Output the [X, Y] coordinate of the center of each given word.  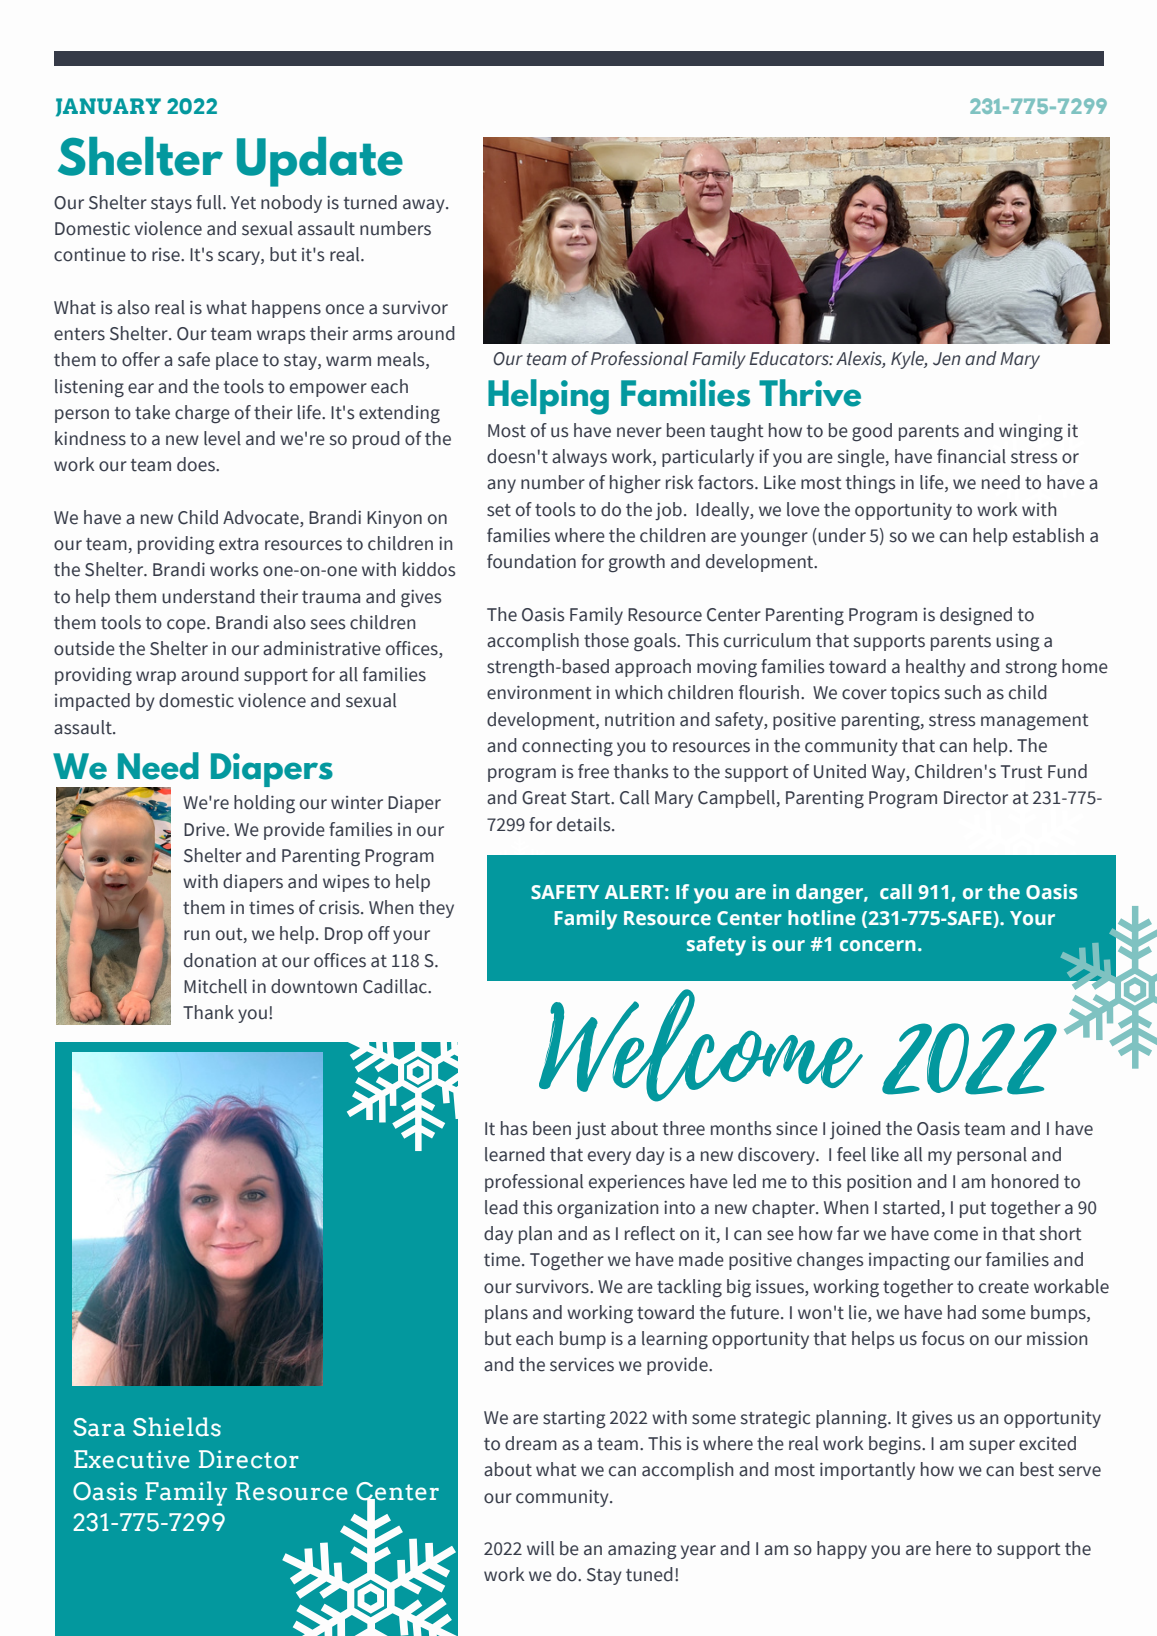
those [606, 640]
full [210, 202]
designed [976, 616]
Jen [947, 359]
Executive [132, 1459]
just [590, 1130]
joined [855, 1130]
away [425, 206]
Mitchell [215, 986]
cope [187, 626]
